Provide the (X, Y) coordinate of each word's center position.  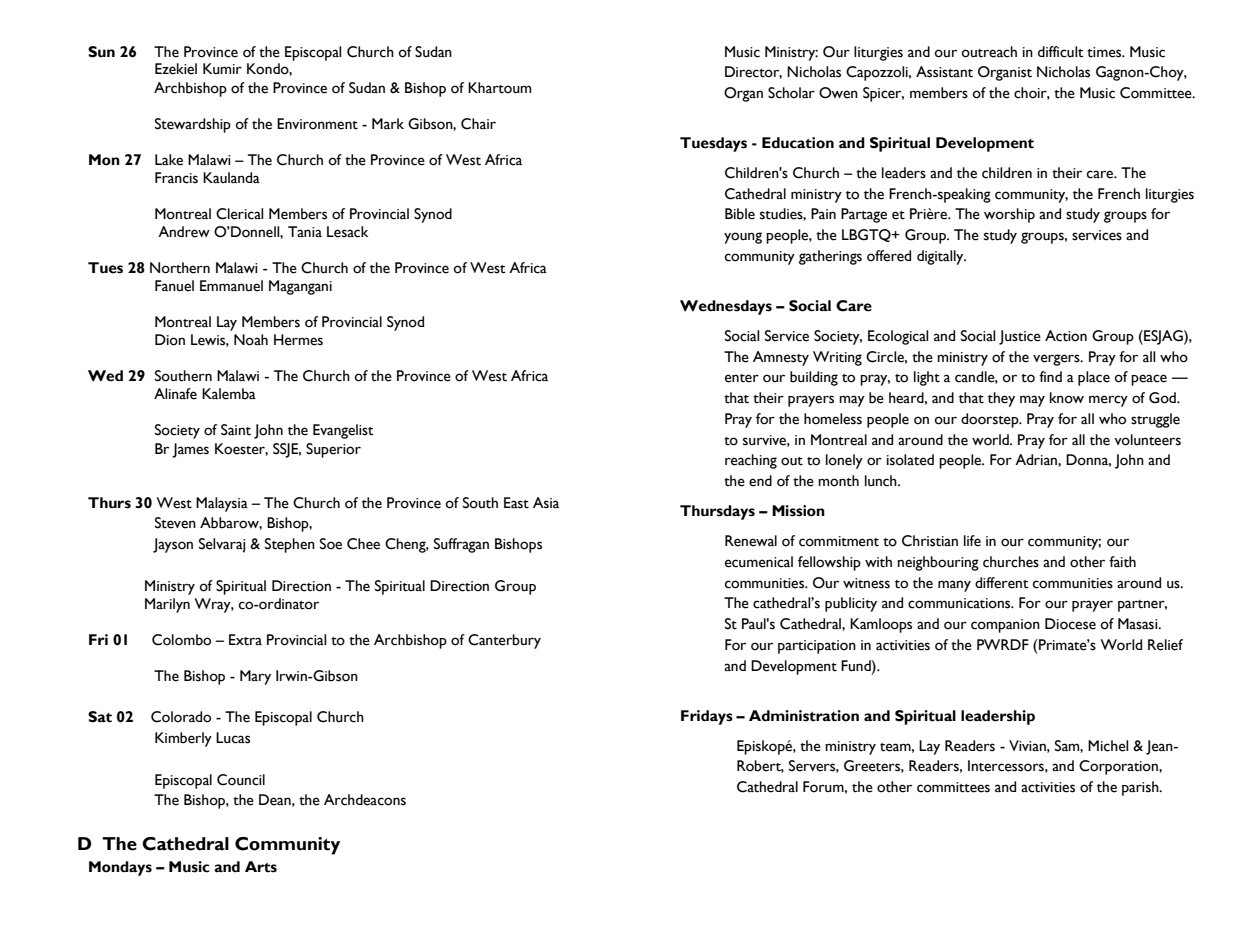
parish (1141, 788)
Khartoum (499, 88)
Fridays (707, 717)
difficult (1061, 52)
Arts (261, 867)
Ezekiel (176, 69)
